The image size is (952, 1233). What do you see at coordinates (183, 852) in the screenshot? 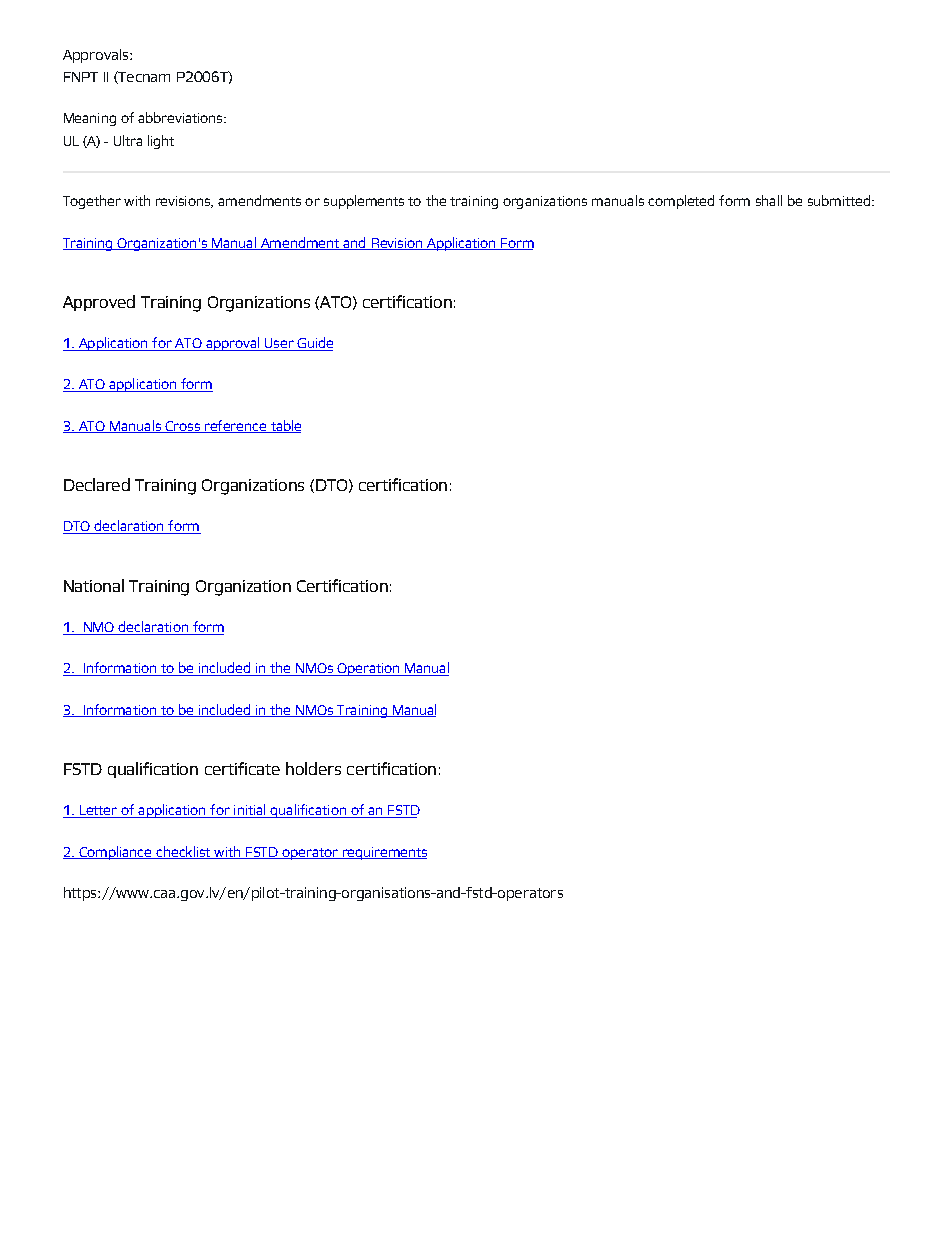
I see `checklist` at bounding box center [183, 852].
